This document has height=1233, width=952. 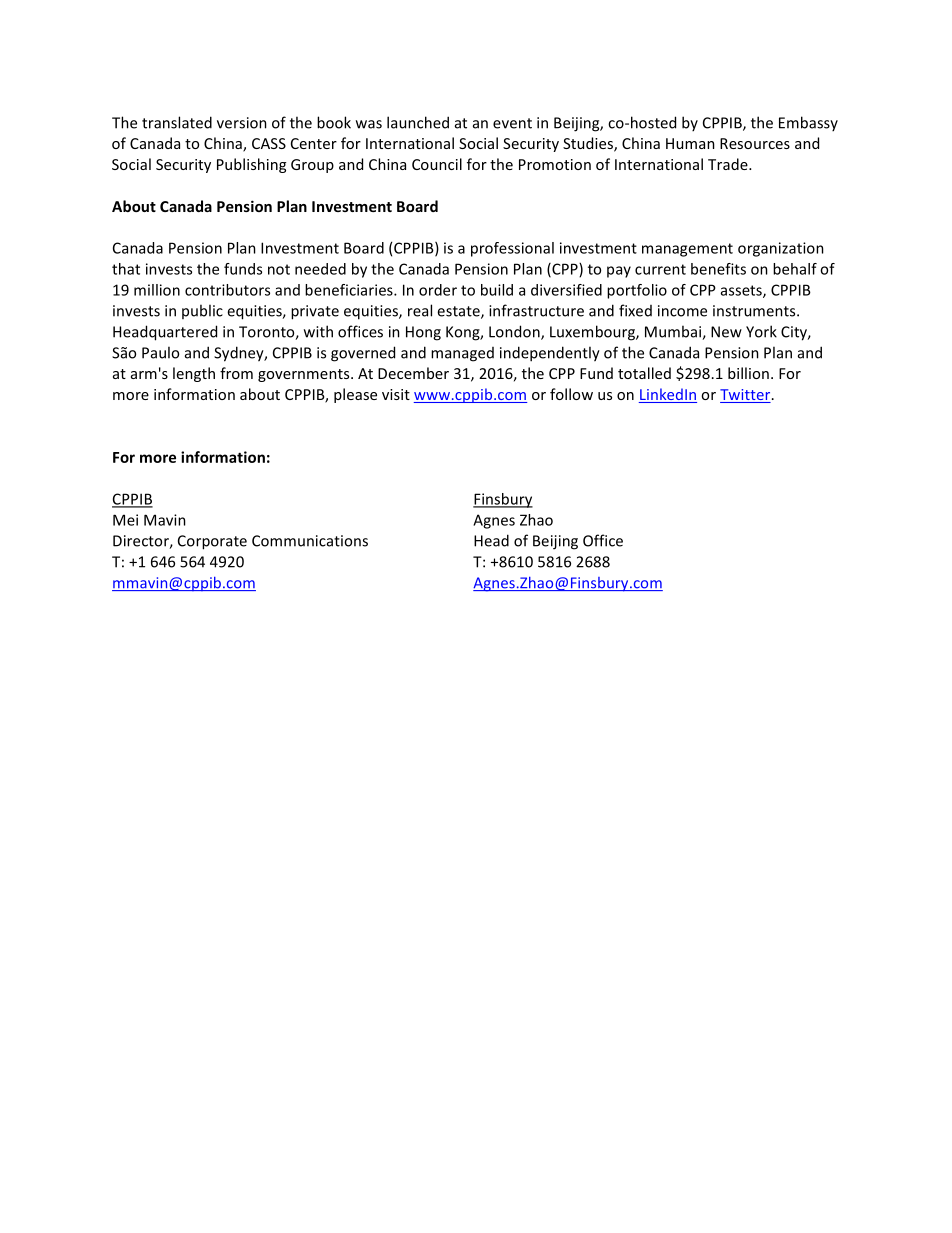 I want to click on visit, so click(x=396, y=394).
